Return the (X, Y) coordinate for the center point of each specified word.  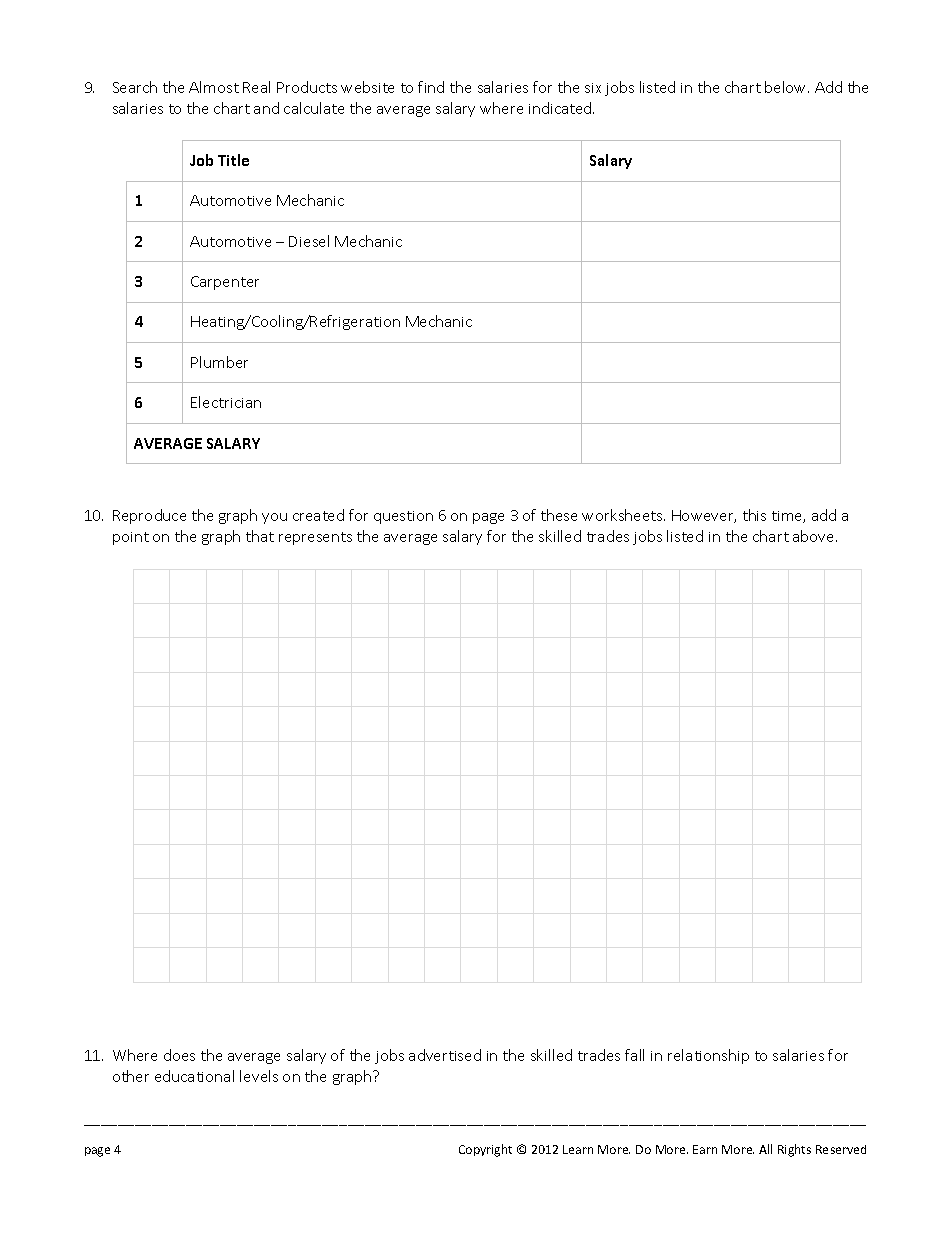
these (559, 515)
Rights (794, 1150)
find (431, 87)
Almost (214, 87)
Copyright (485, 1150)
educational (194, 1076)
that (260, 536)
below (787, 87)
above (815, 536)
